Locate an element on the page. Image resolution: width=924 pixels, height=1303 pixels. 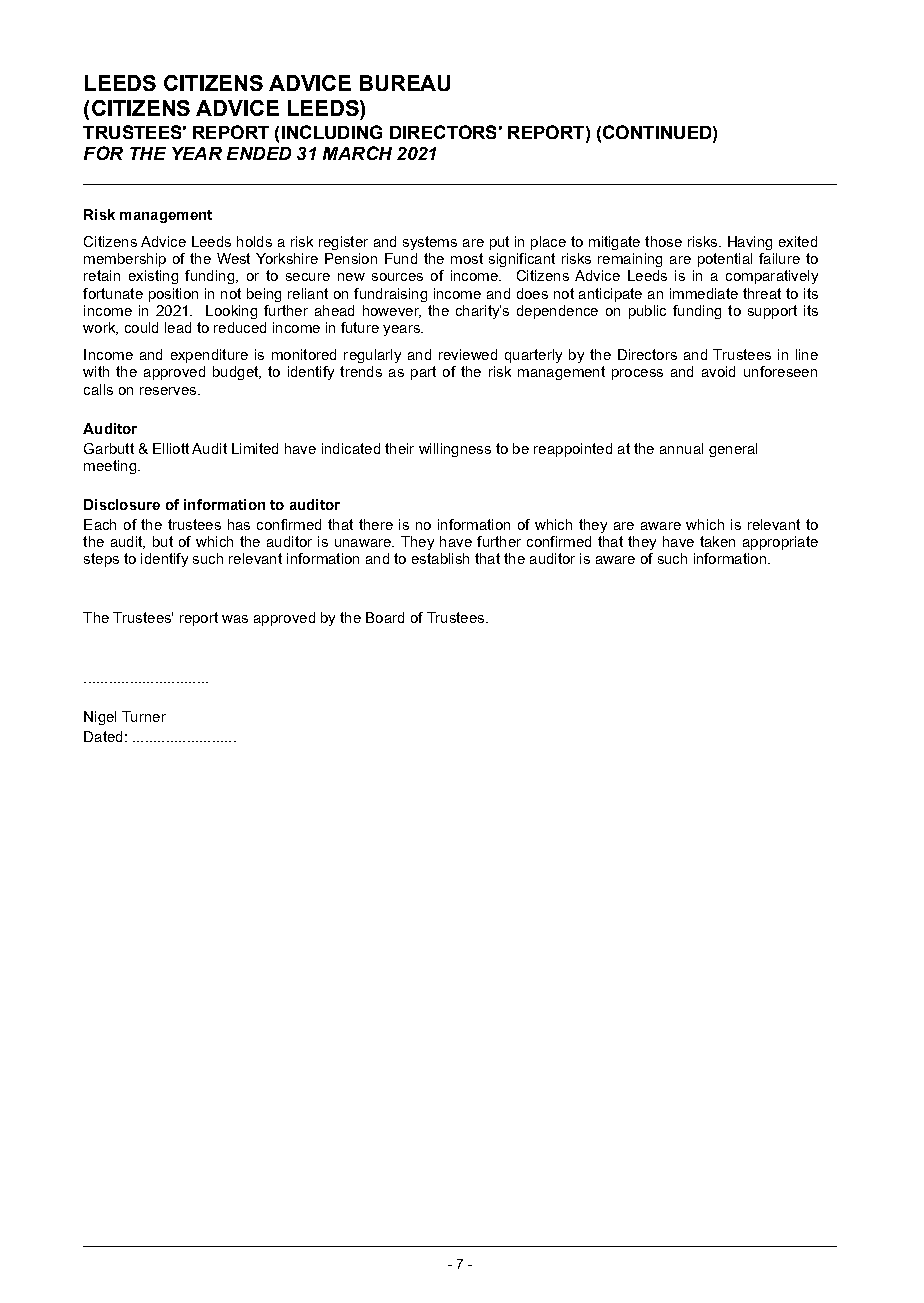
taken is located at coordinates (717, 541).
